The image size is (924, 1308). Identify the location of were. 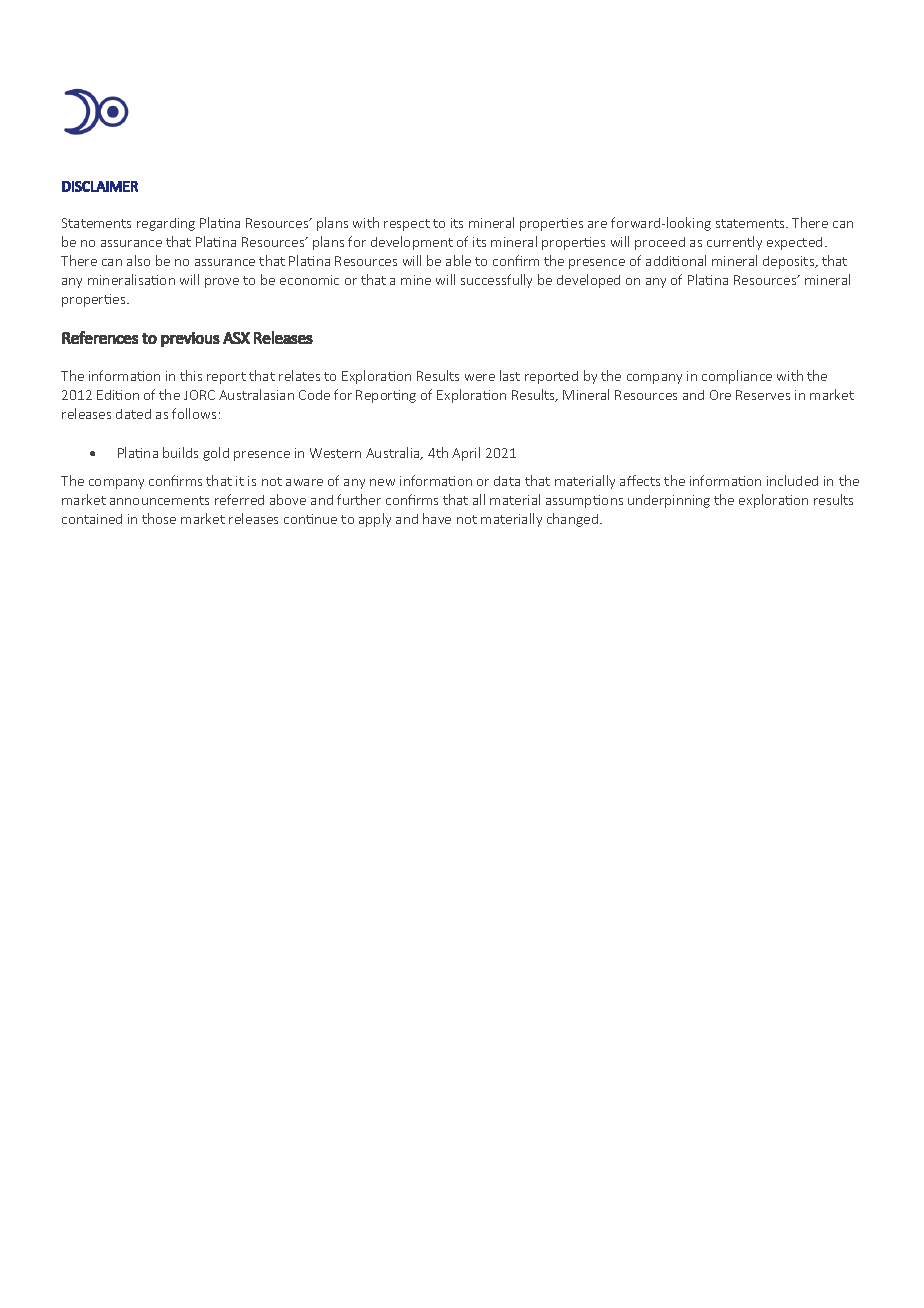
(480, 377).
